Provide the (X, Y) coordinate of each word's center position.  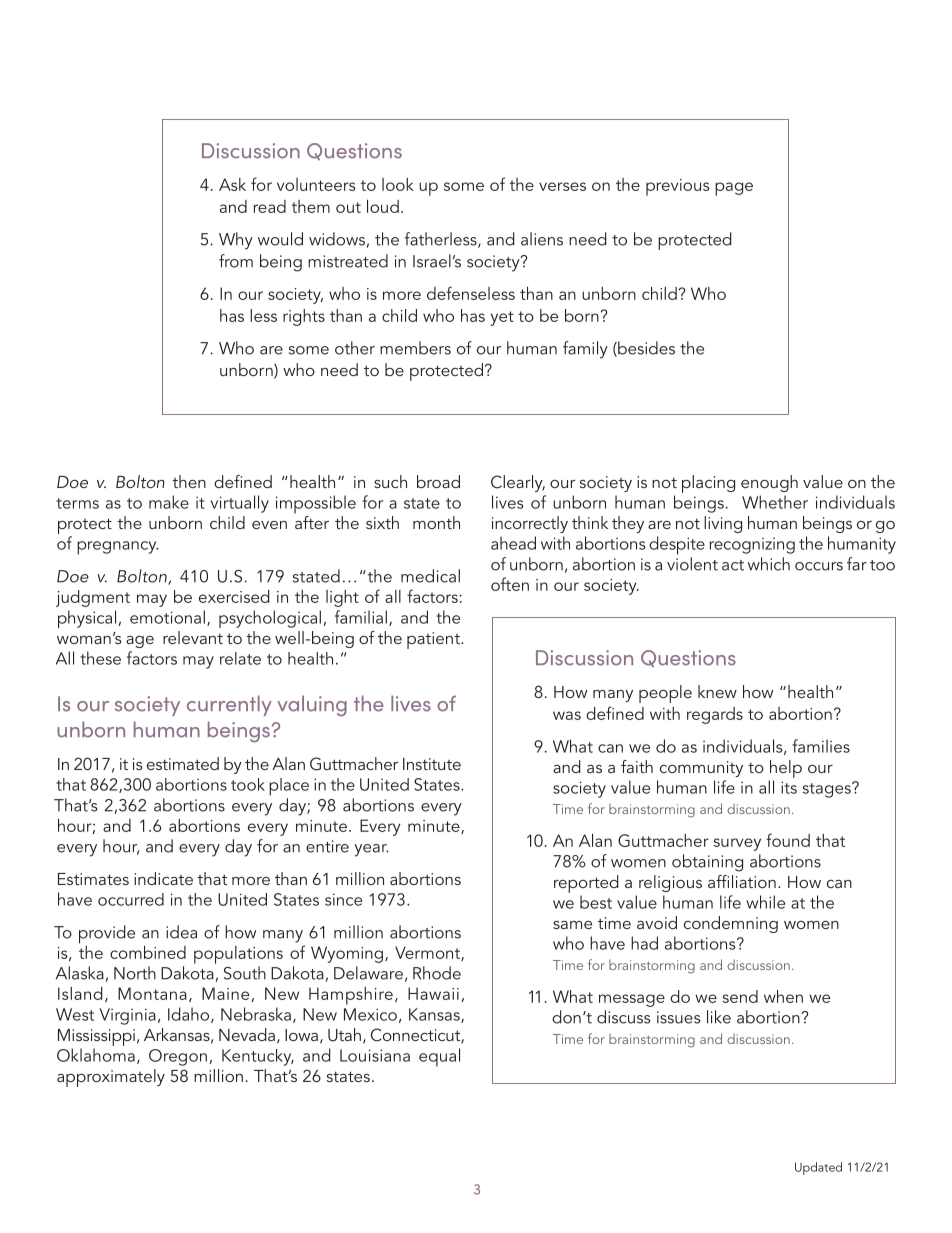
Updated (818, 1168)
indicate (163, 878)
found (788, 840)
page (734, 189)
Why (236, 241)
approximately (111, 1078)
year (371, 850)
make (169, 502)
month (436, 522)
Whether (775, 502)
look (398, 184)
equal (439, 1057)
